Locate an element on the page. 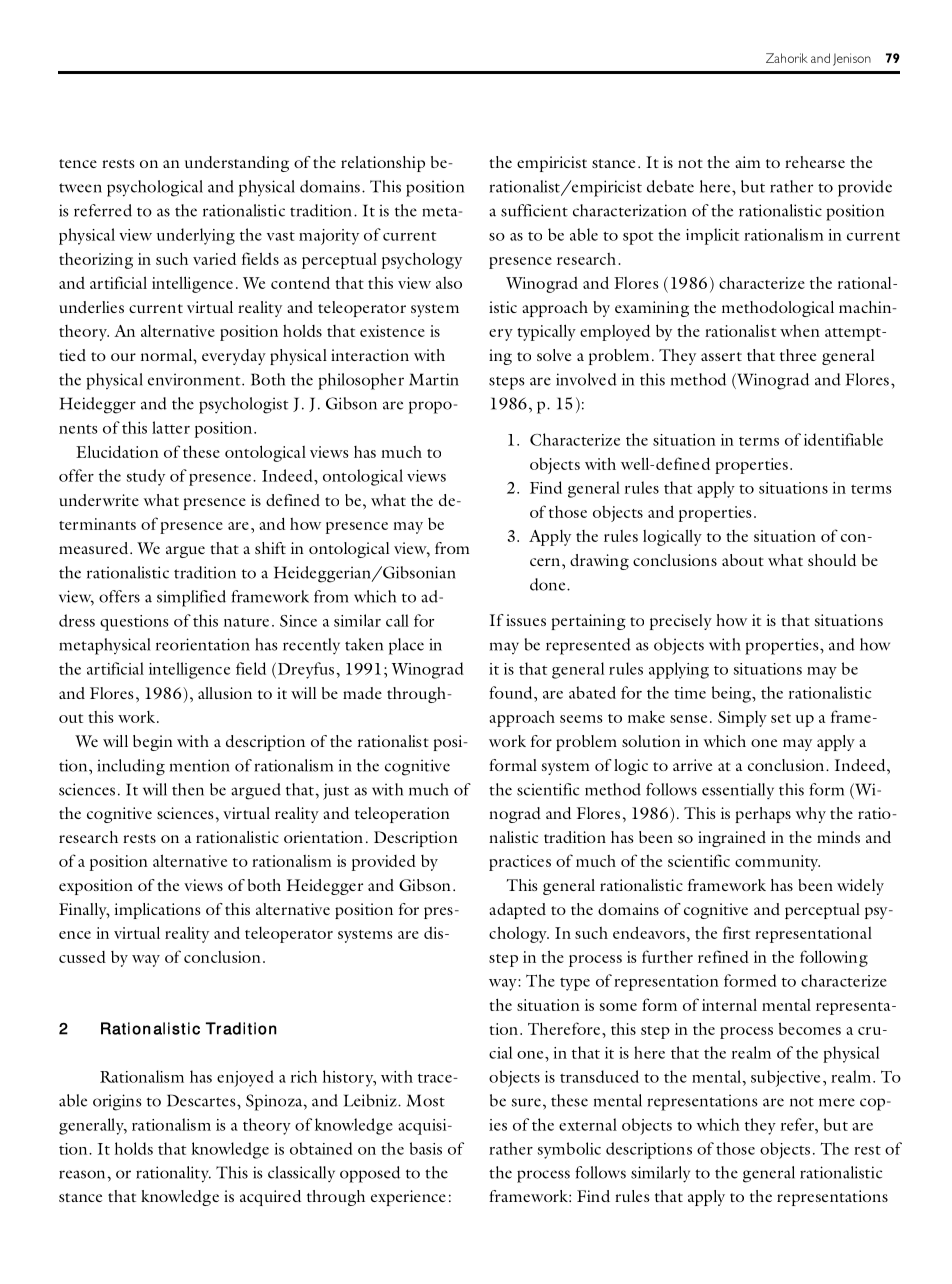 The height and width of the document is (1284, 952). basis is located at coordinates (426, 1148).
